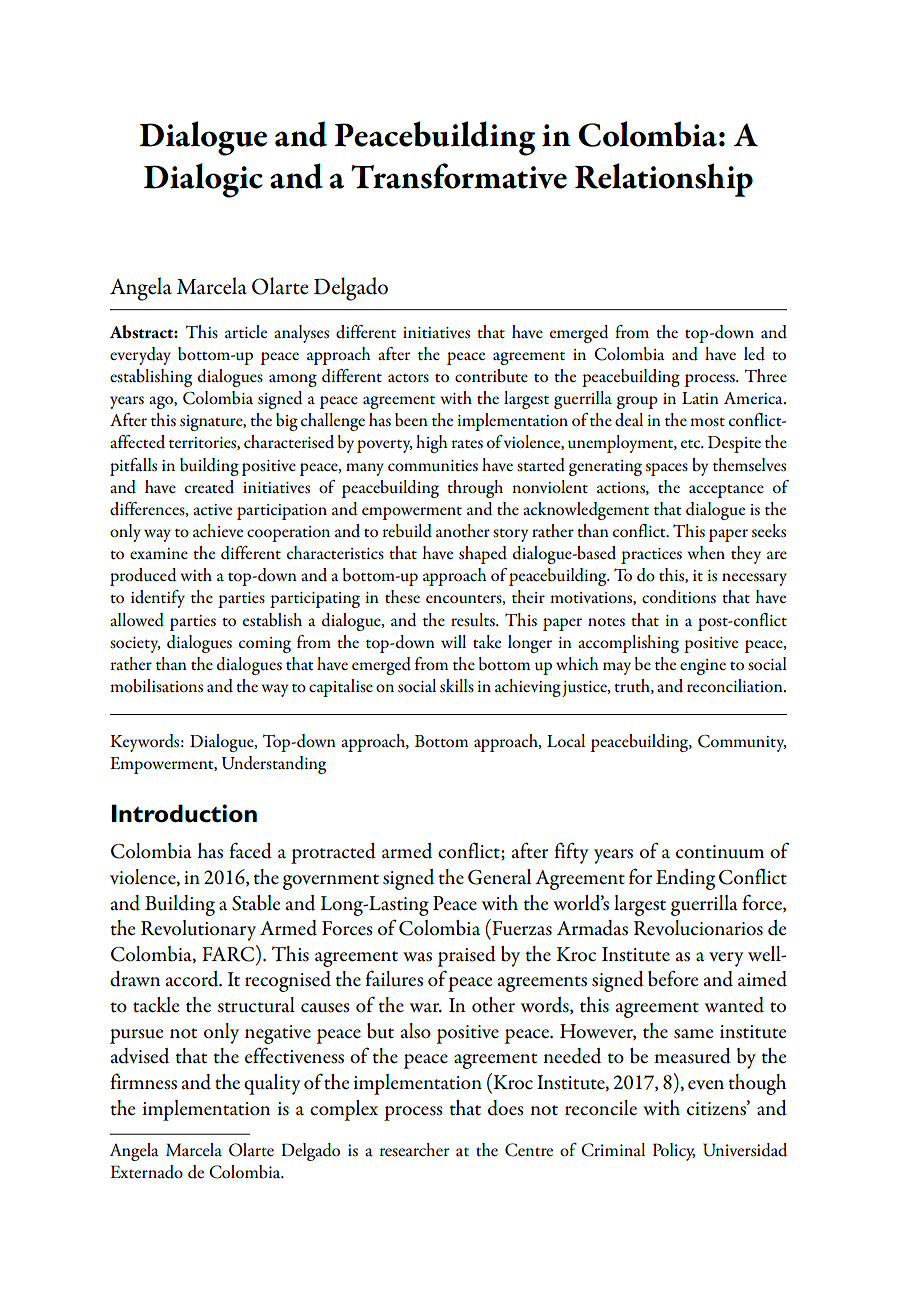 This screenshot has height=1316, width=897. I want to click on Transformative, so click(459, 176).
